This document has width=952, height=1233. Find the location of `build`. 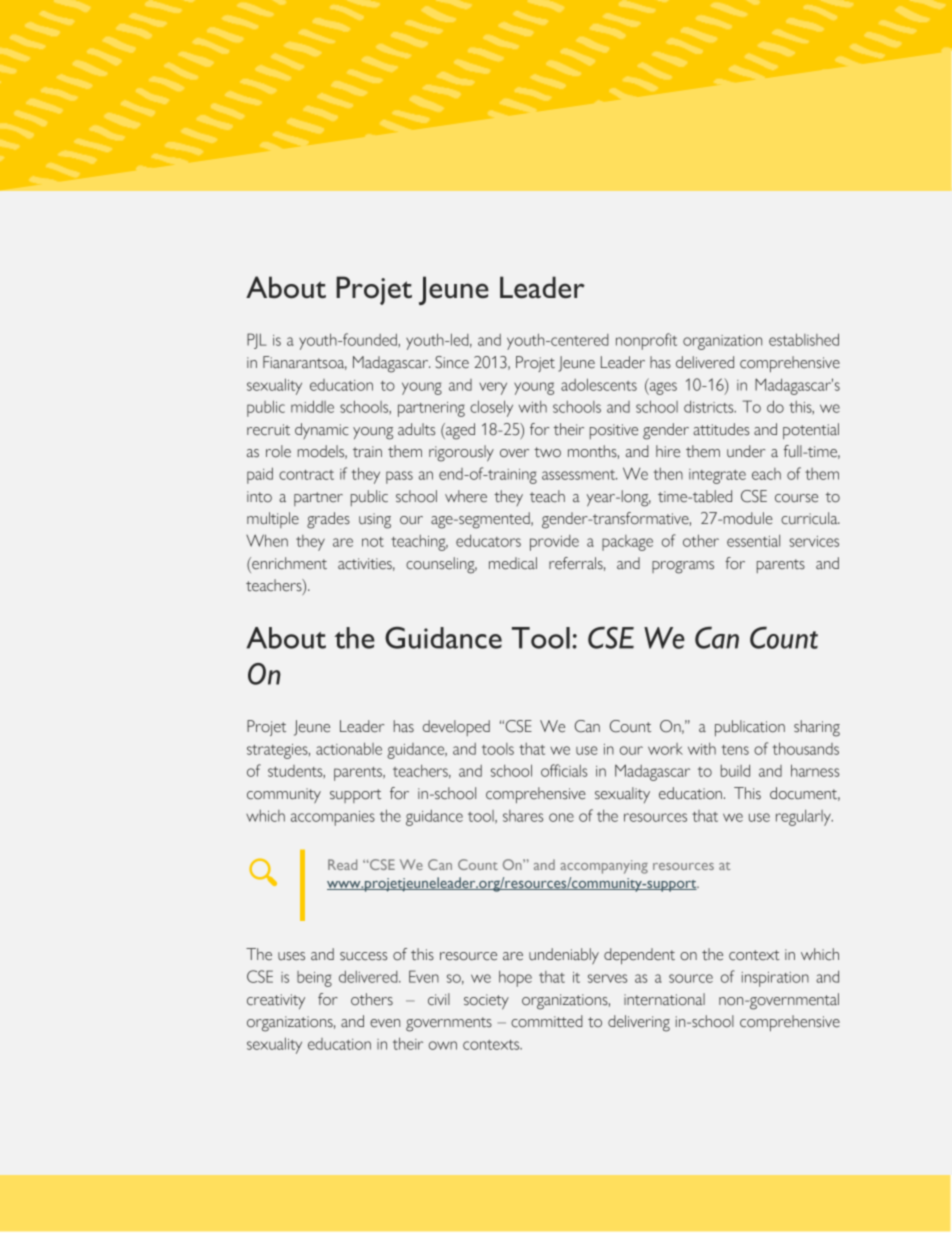

build is located at coordinates (735, 770).
